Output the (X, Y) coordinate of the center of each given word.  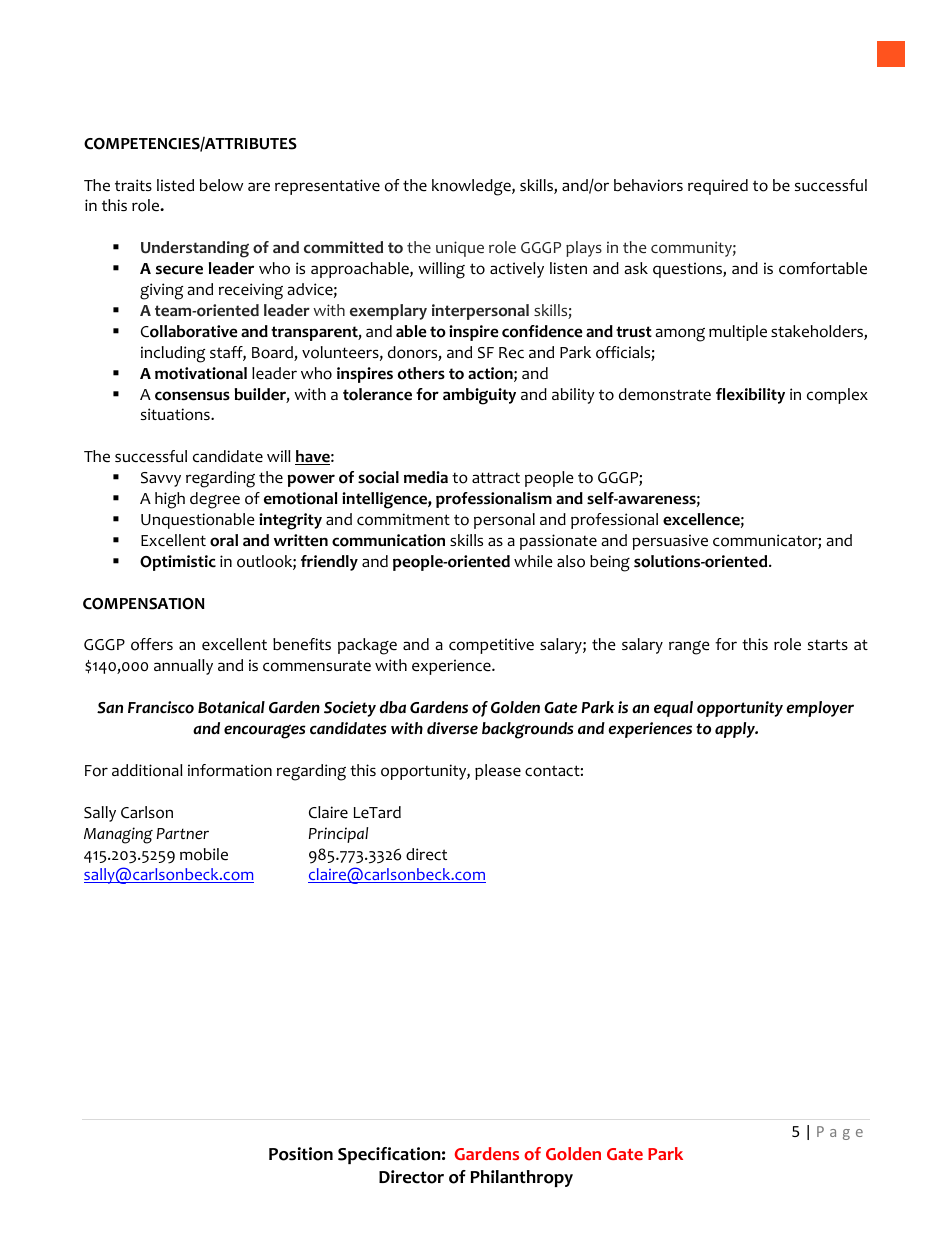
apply (736, 730)
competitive (491, 646)
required (718, 187)
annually (183, 667)
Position (301, 1154)
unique (460, 249)
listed (175, 185)
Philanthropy (522, 1178)
